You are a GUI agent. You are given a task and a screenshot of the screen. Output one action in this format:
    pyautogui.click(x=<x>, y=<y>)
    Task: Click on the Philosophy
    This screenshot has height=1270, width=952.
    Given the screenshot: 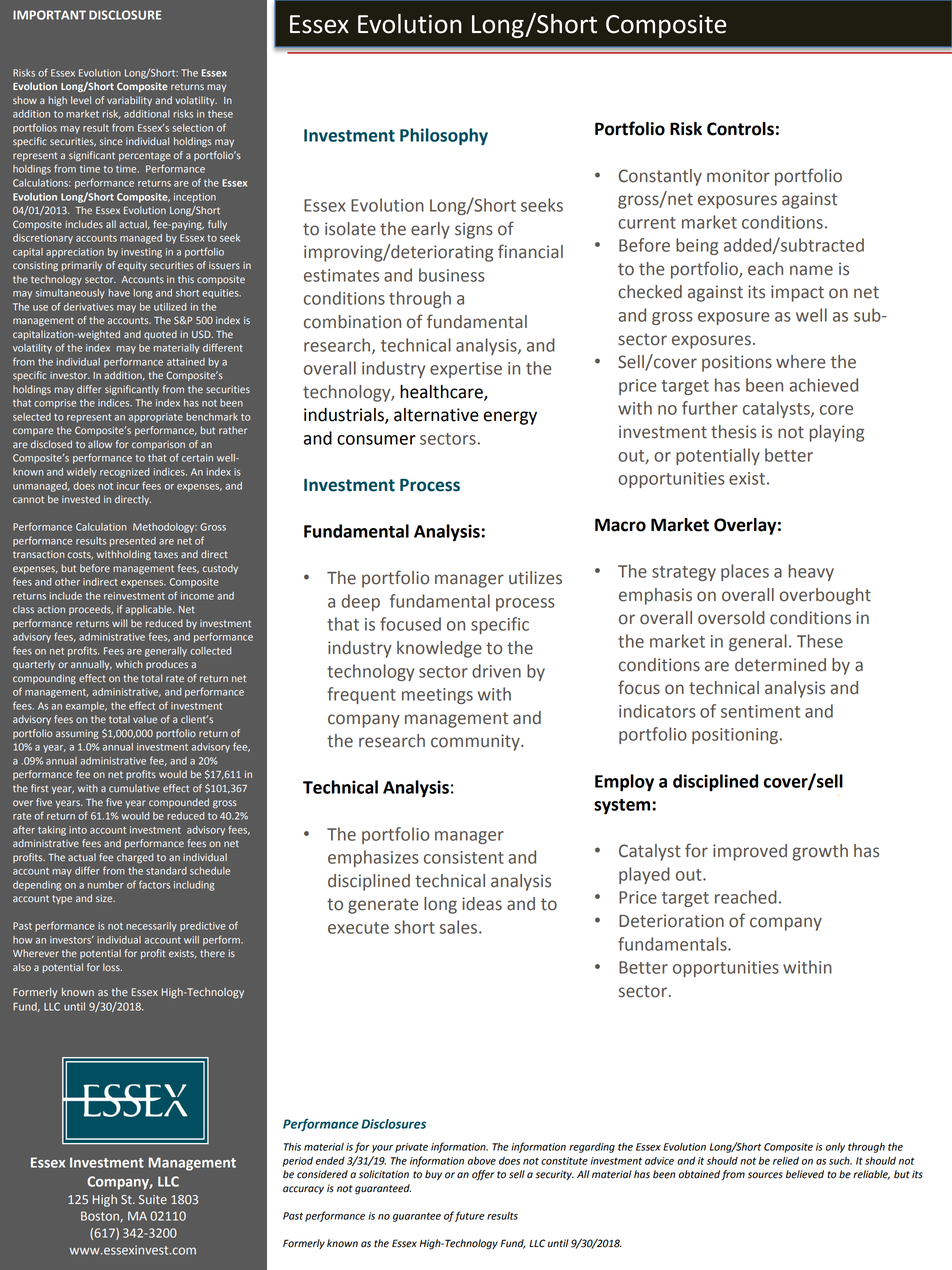 What is the action you would take?
    pyautogui.click(x=444, y=136)
